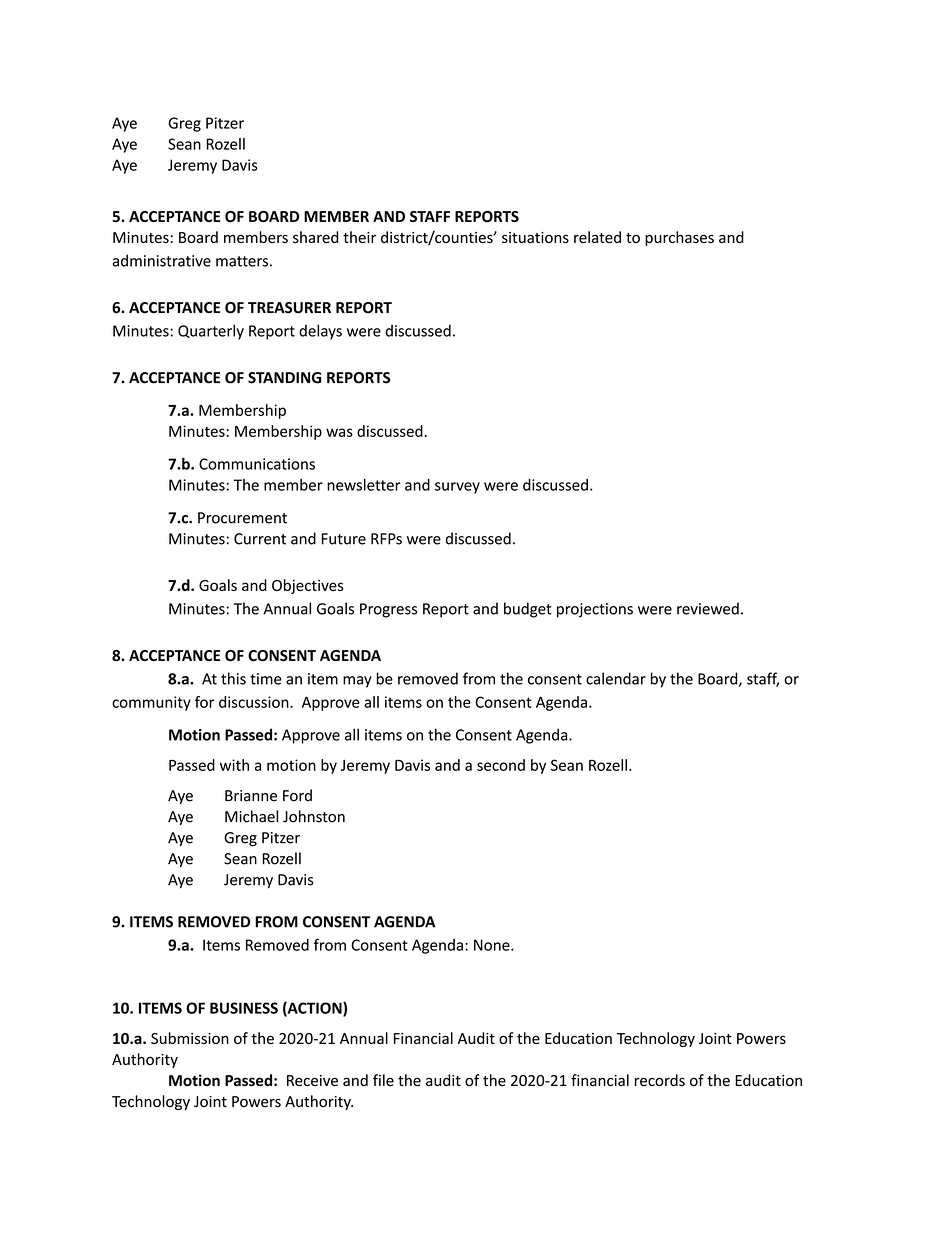  What do you see at coordinates (242, 261) in the page?
I see `matters` at bounding box center [242, 261].
